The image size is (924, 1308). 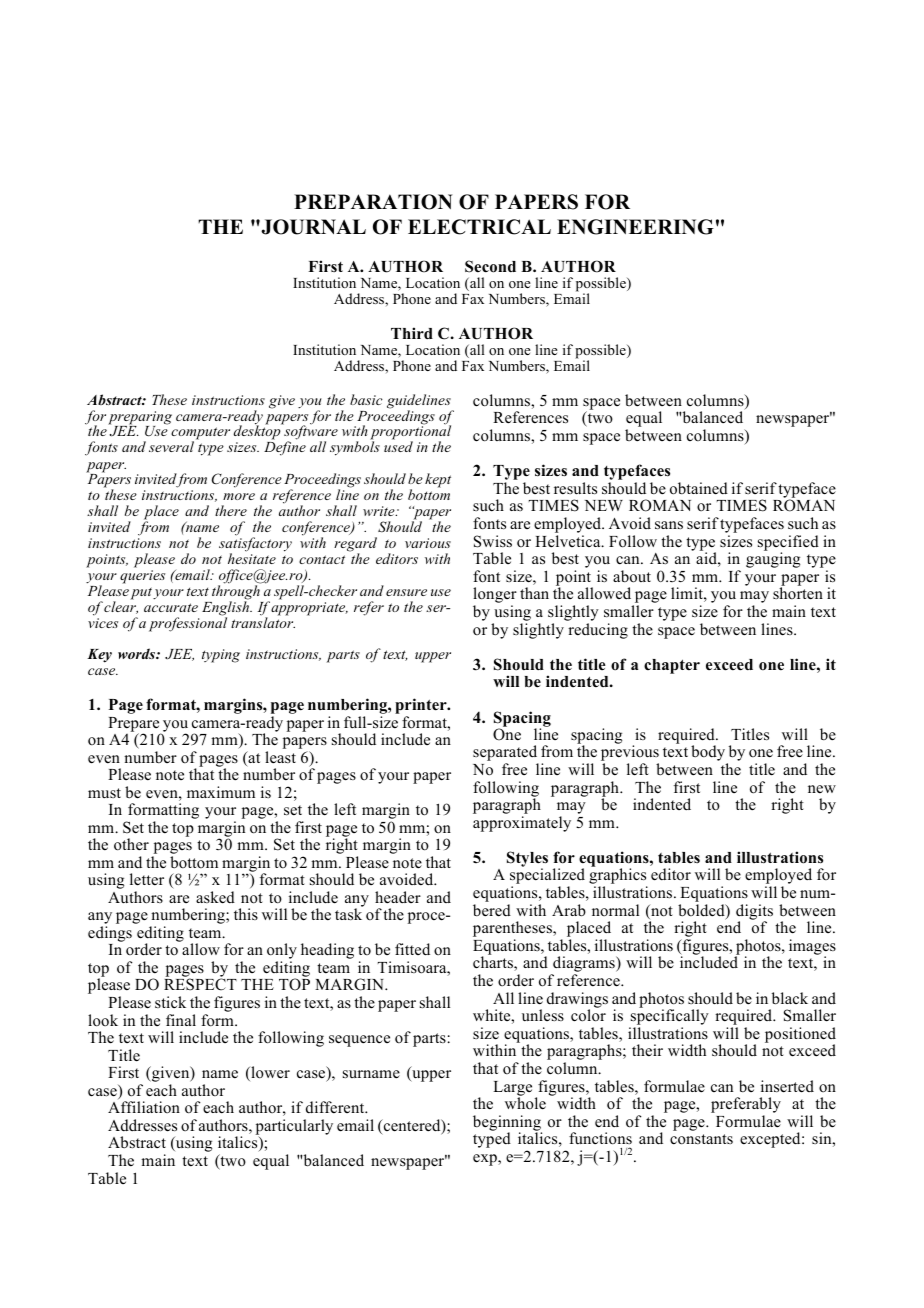 I want to click on exp, so click(x=486, y=1160).
